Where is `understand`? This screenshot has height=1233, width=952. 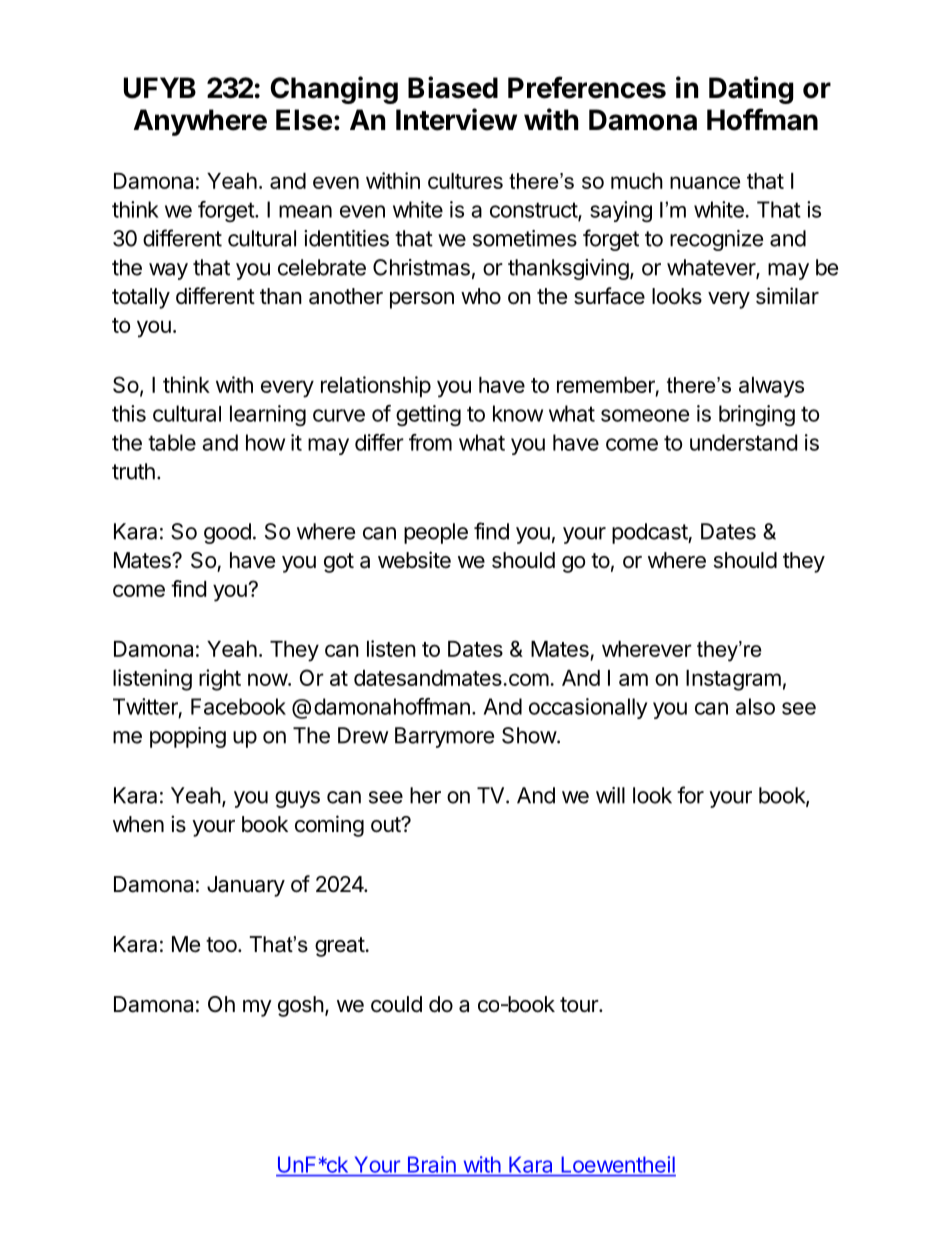
understand is located at coordinates (743, 442).
